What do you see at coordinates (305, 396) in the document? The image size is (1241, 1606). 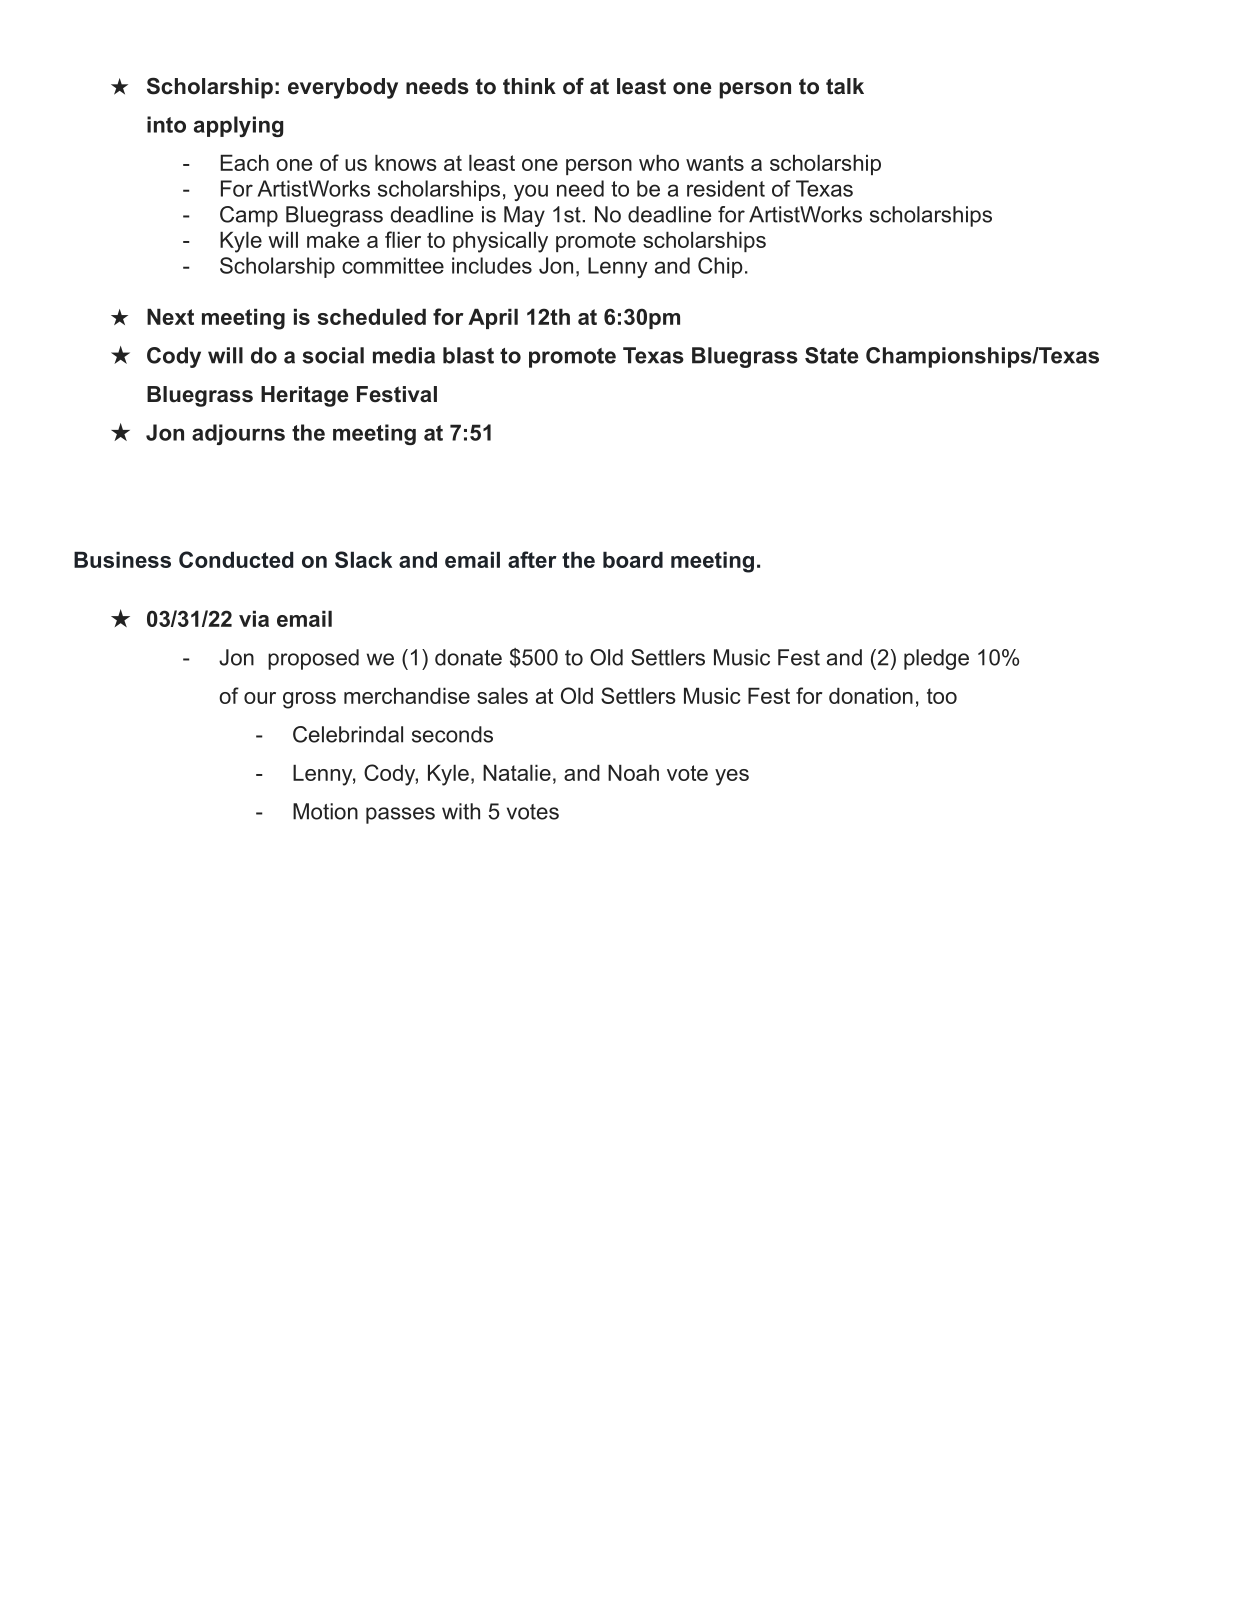 I see `Heritage` at bounding box center [305, 396].
